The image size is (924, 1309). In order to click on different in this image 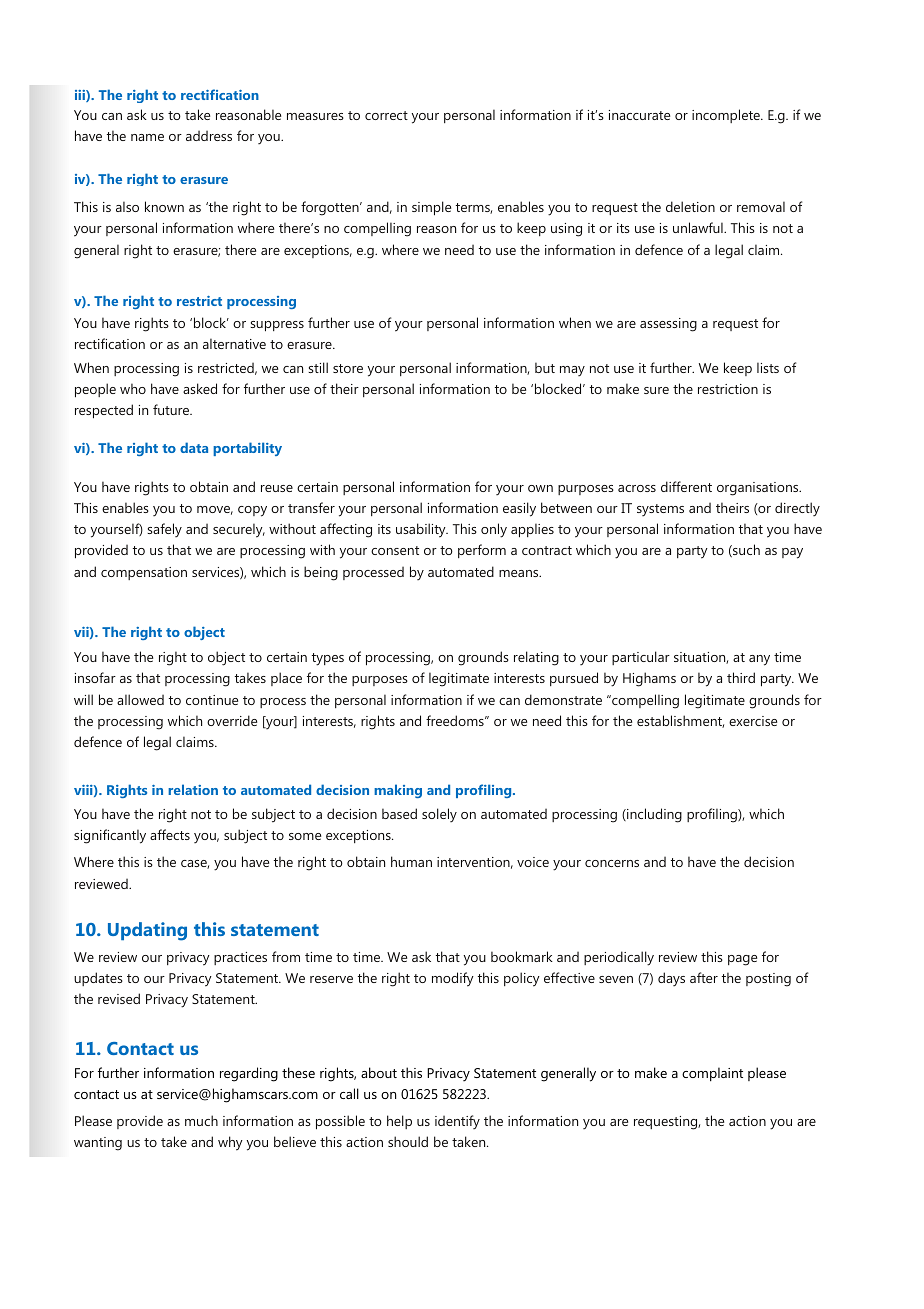, I will do `click(686, 486)`.
